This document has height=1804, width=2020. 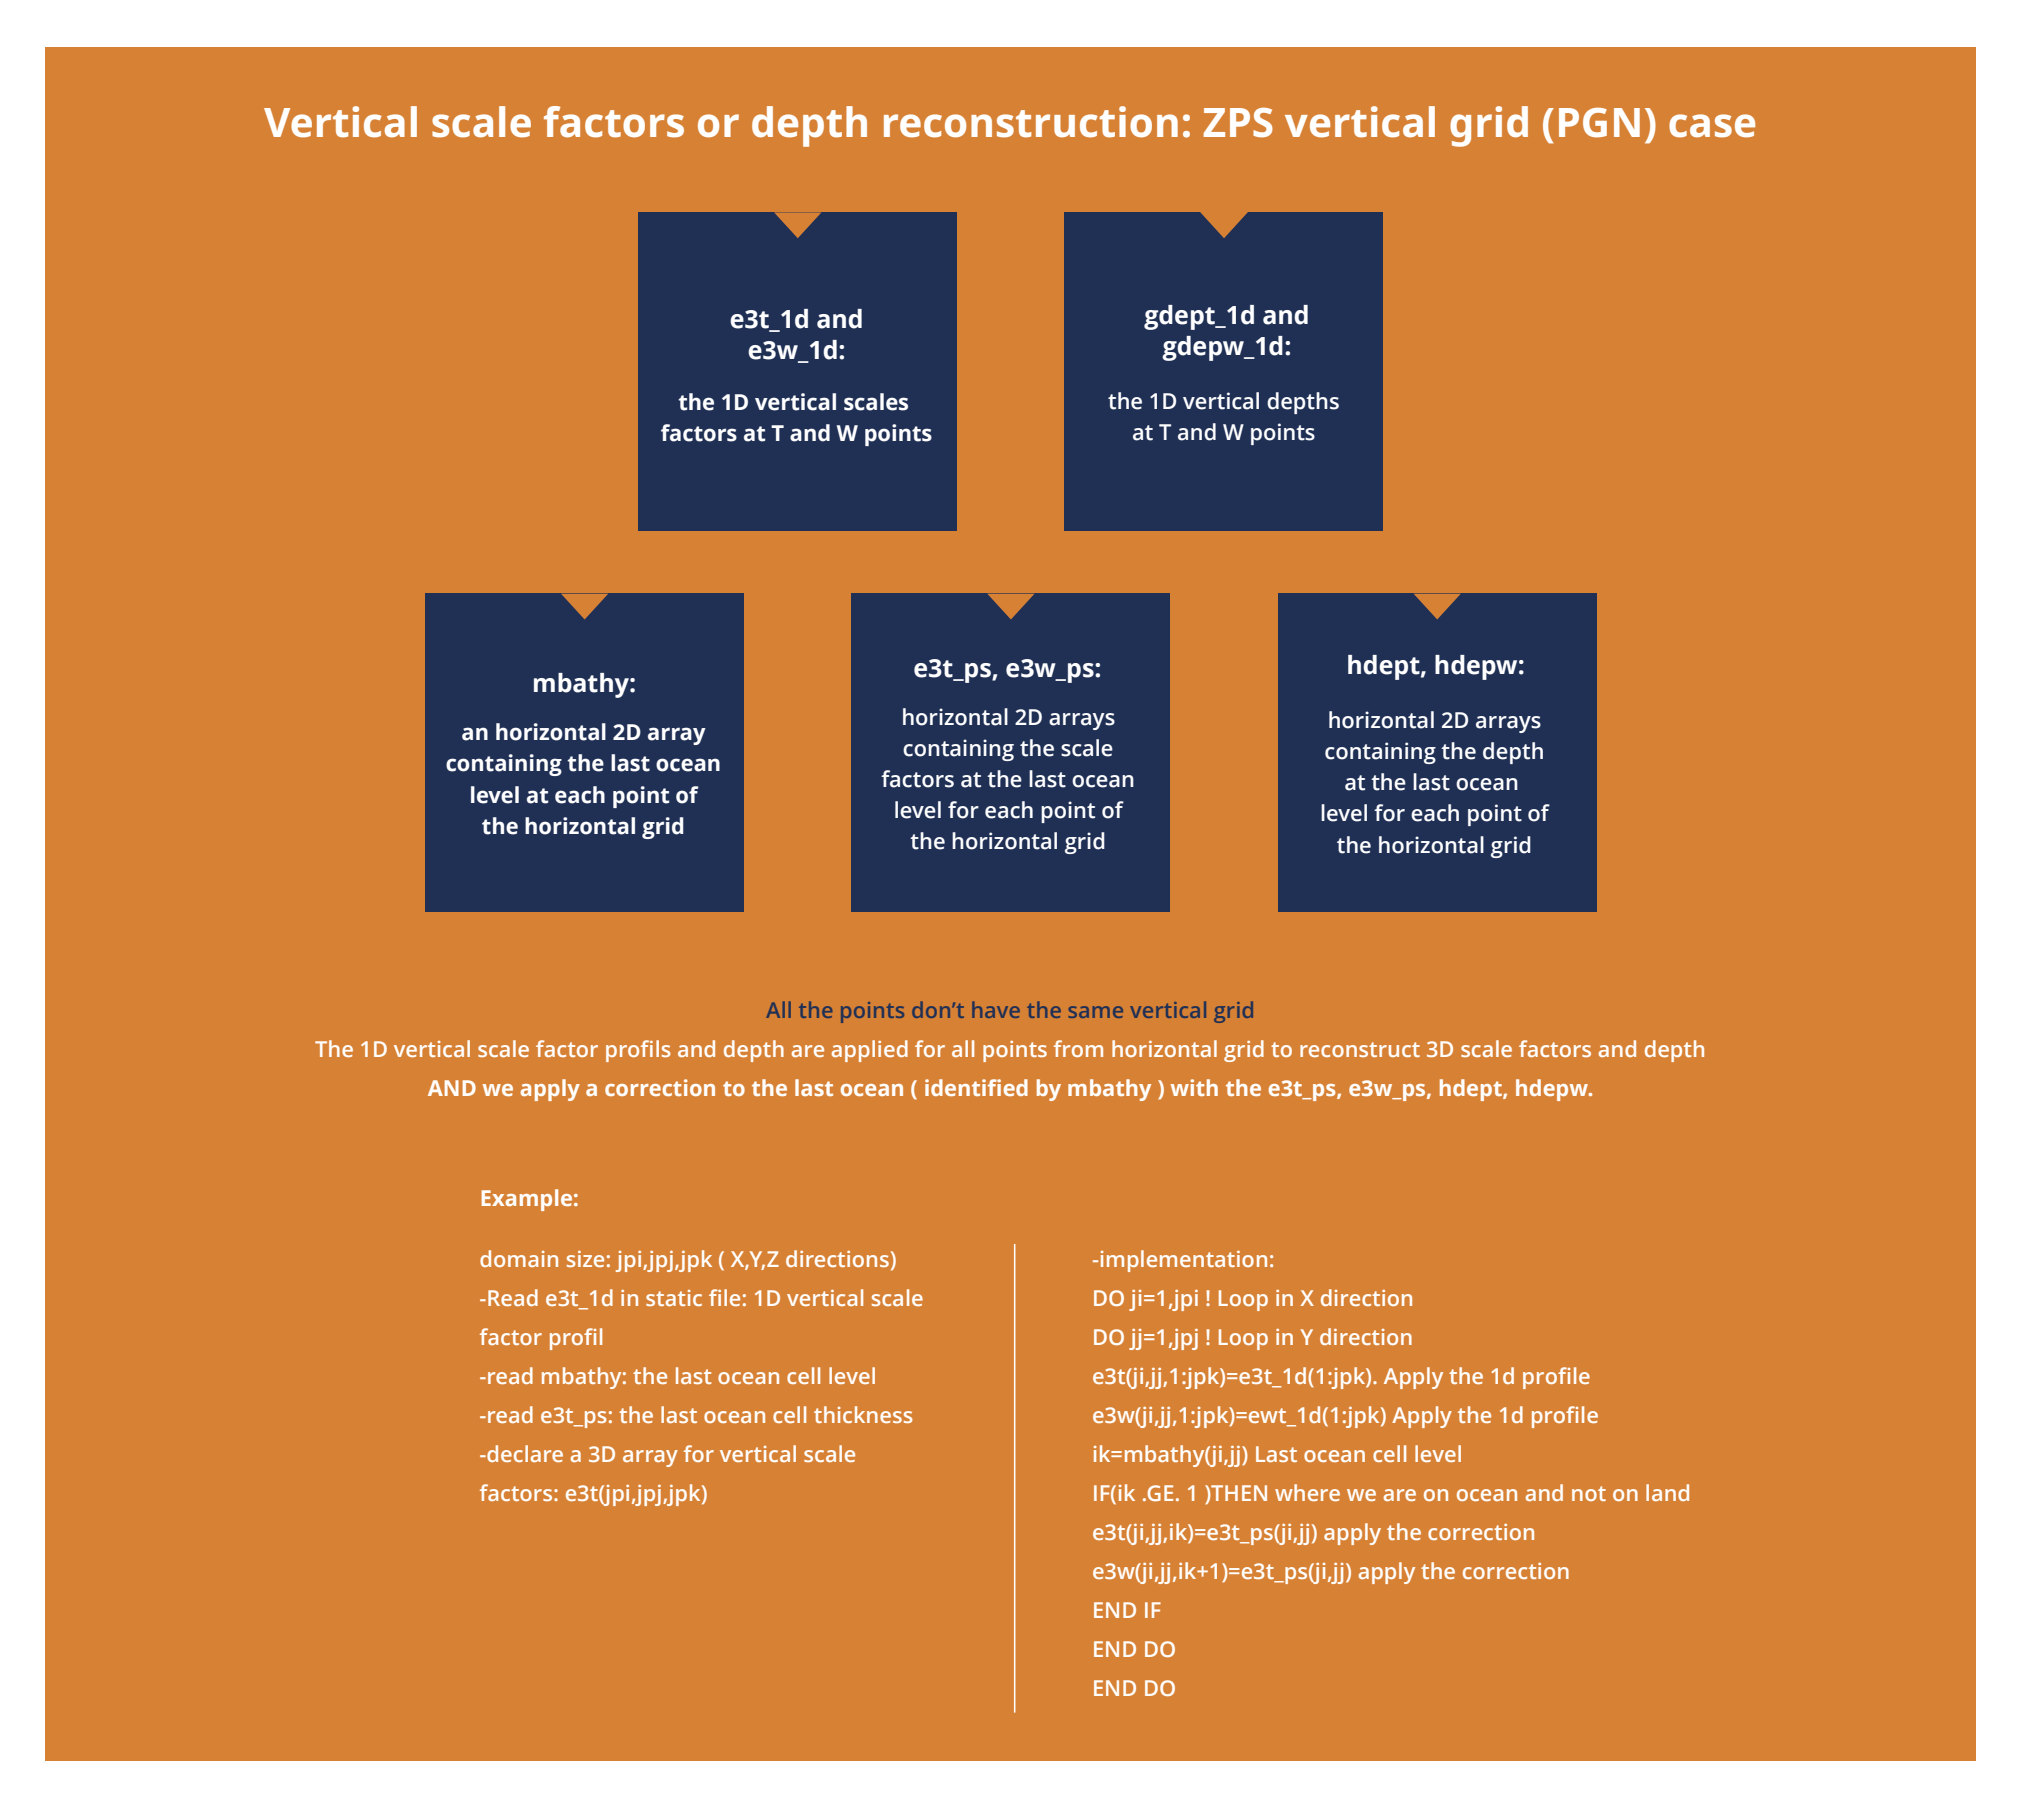 What do you see at coordinates (996, 1009) in the document?
I see `have` at bounding box center [996, 1009].
